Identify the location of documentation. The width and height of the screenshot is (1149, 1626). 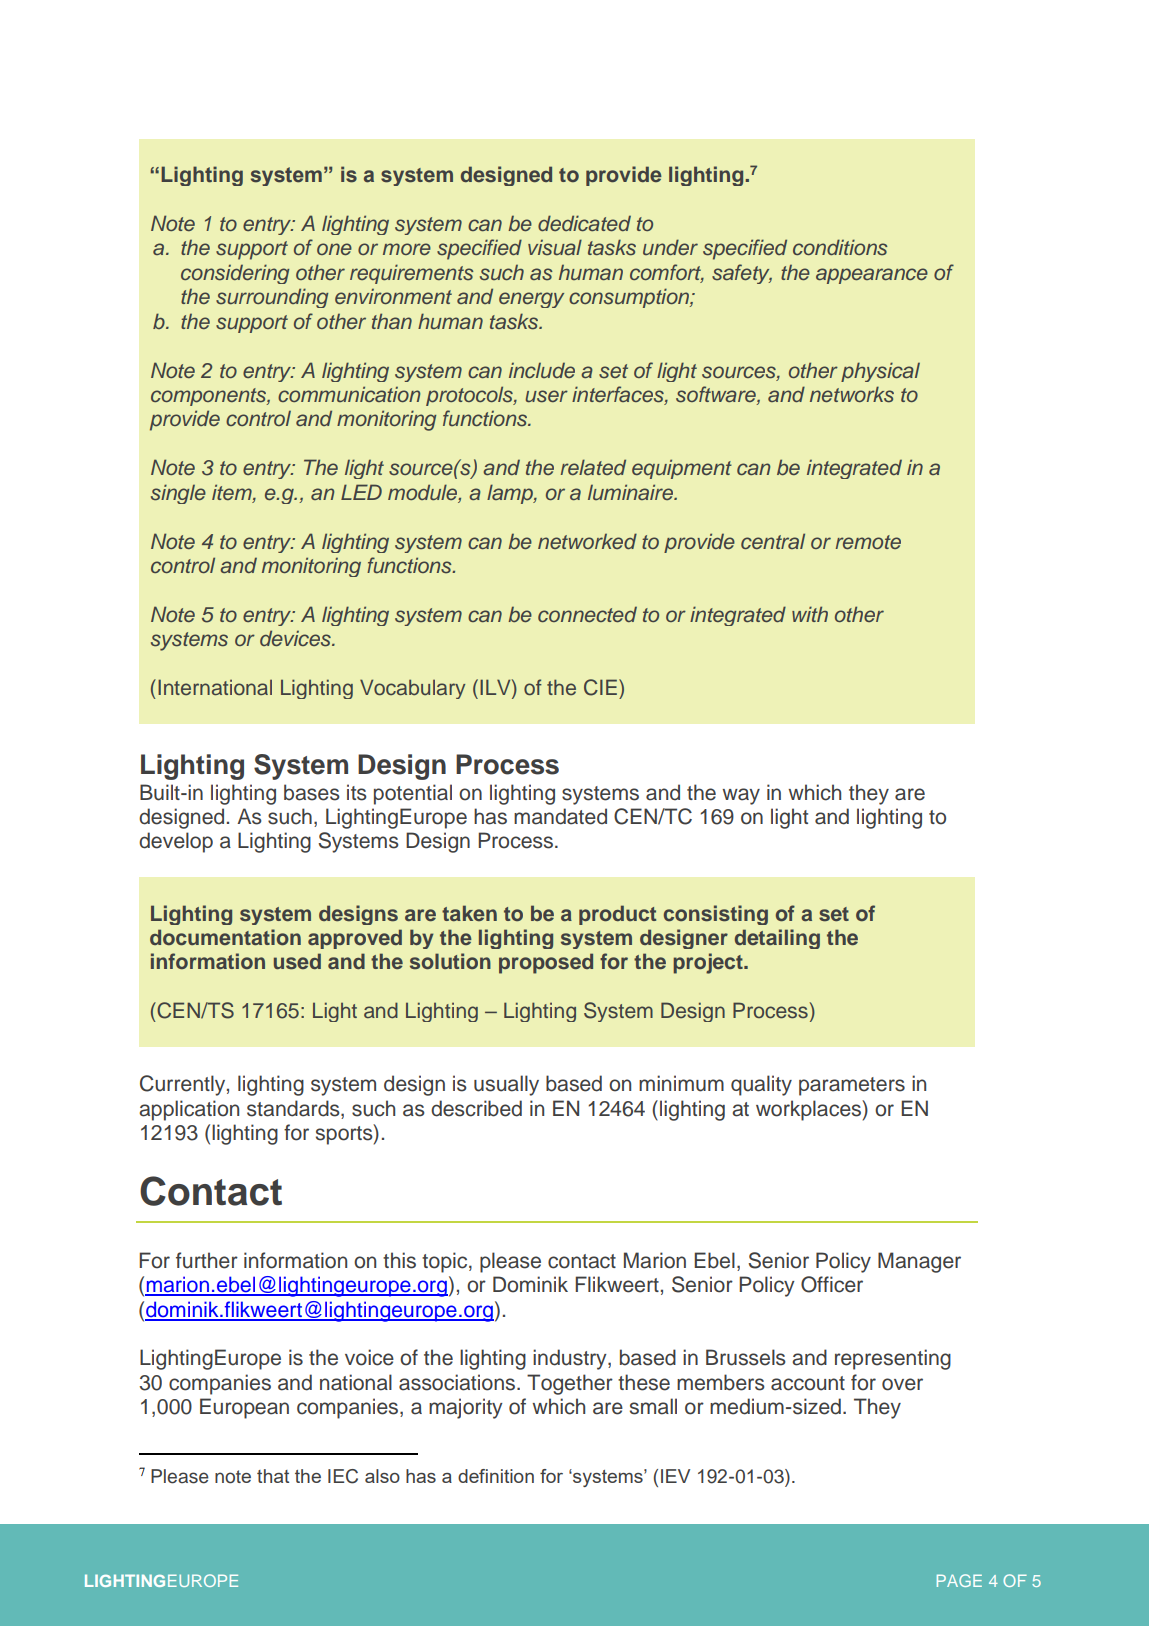
(225, 937).
